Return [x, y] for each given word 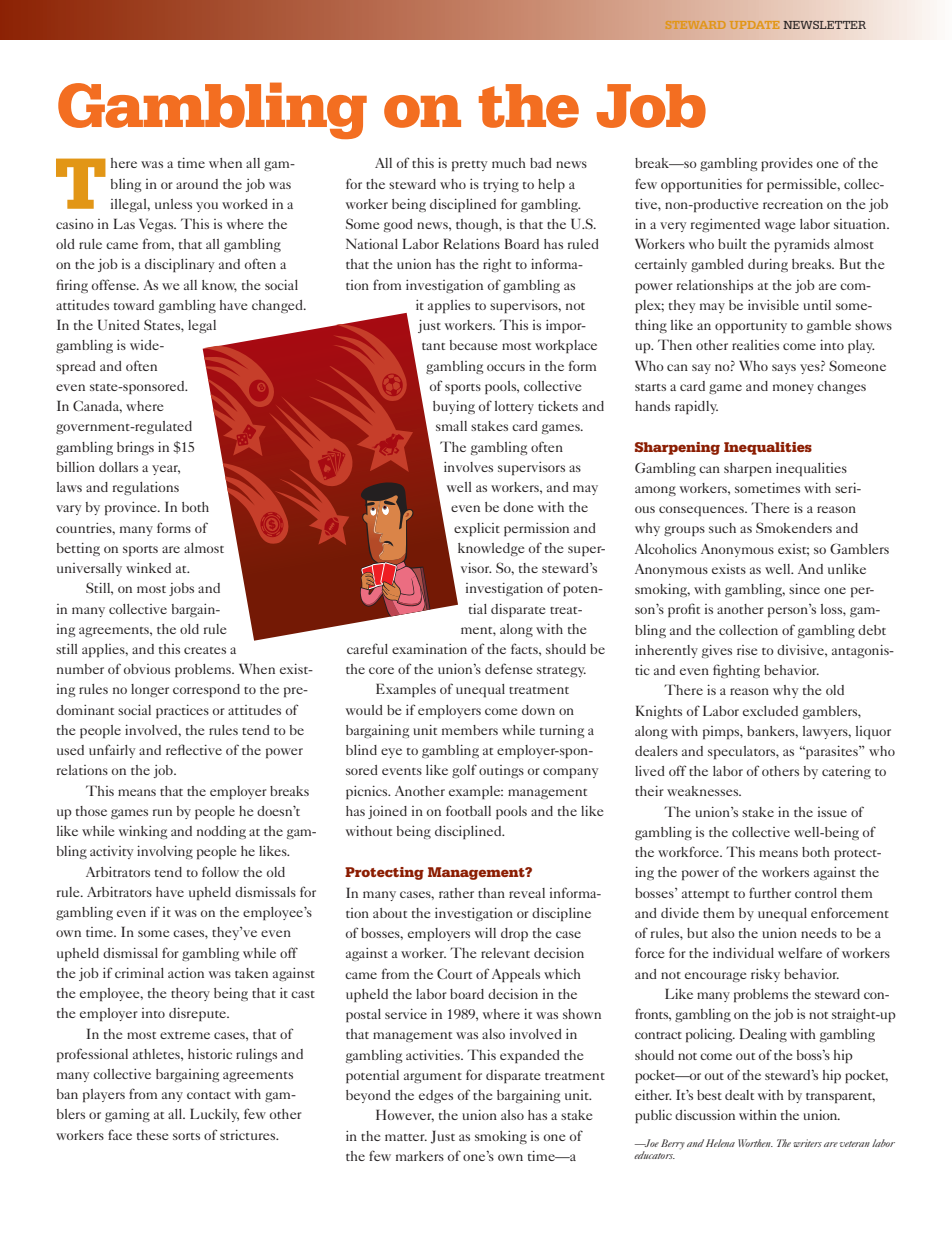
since [804, 589]
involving [165, 852]
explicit [477, 530]
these [153, 1135]
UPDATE [754, 25]
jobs [181, 589]
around [197, 184]
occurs [506, 367]
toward [134, 305]
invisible [773, 305]
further [770, 892]
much [509, 163]
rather [456, 893]
